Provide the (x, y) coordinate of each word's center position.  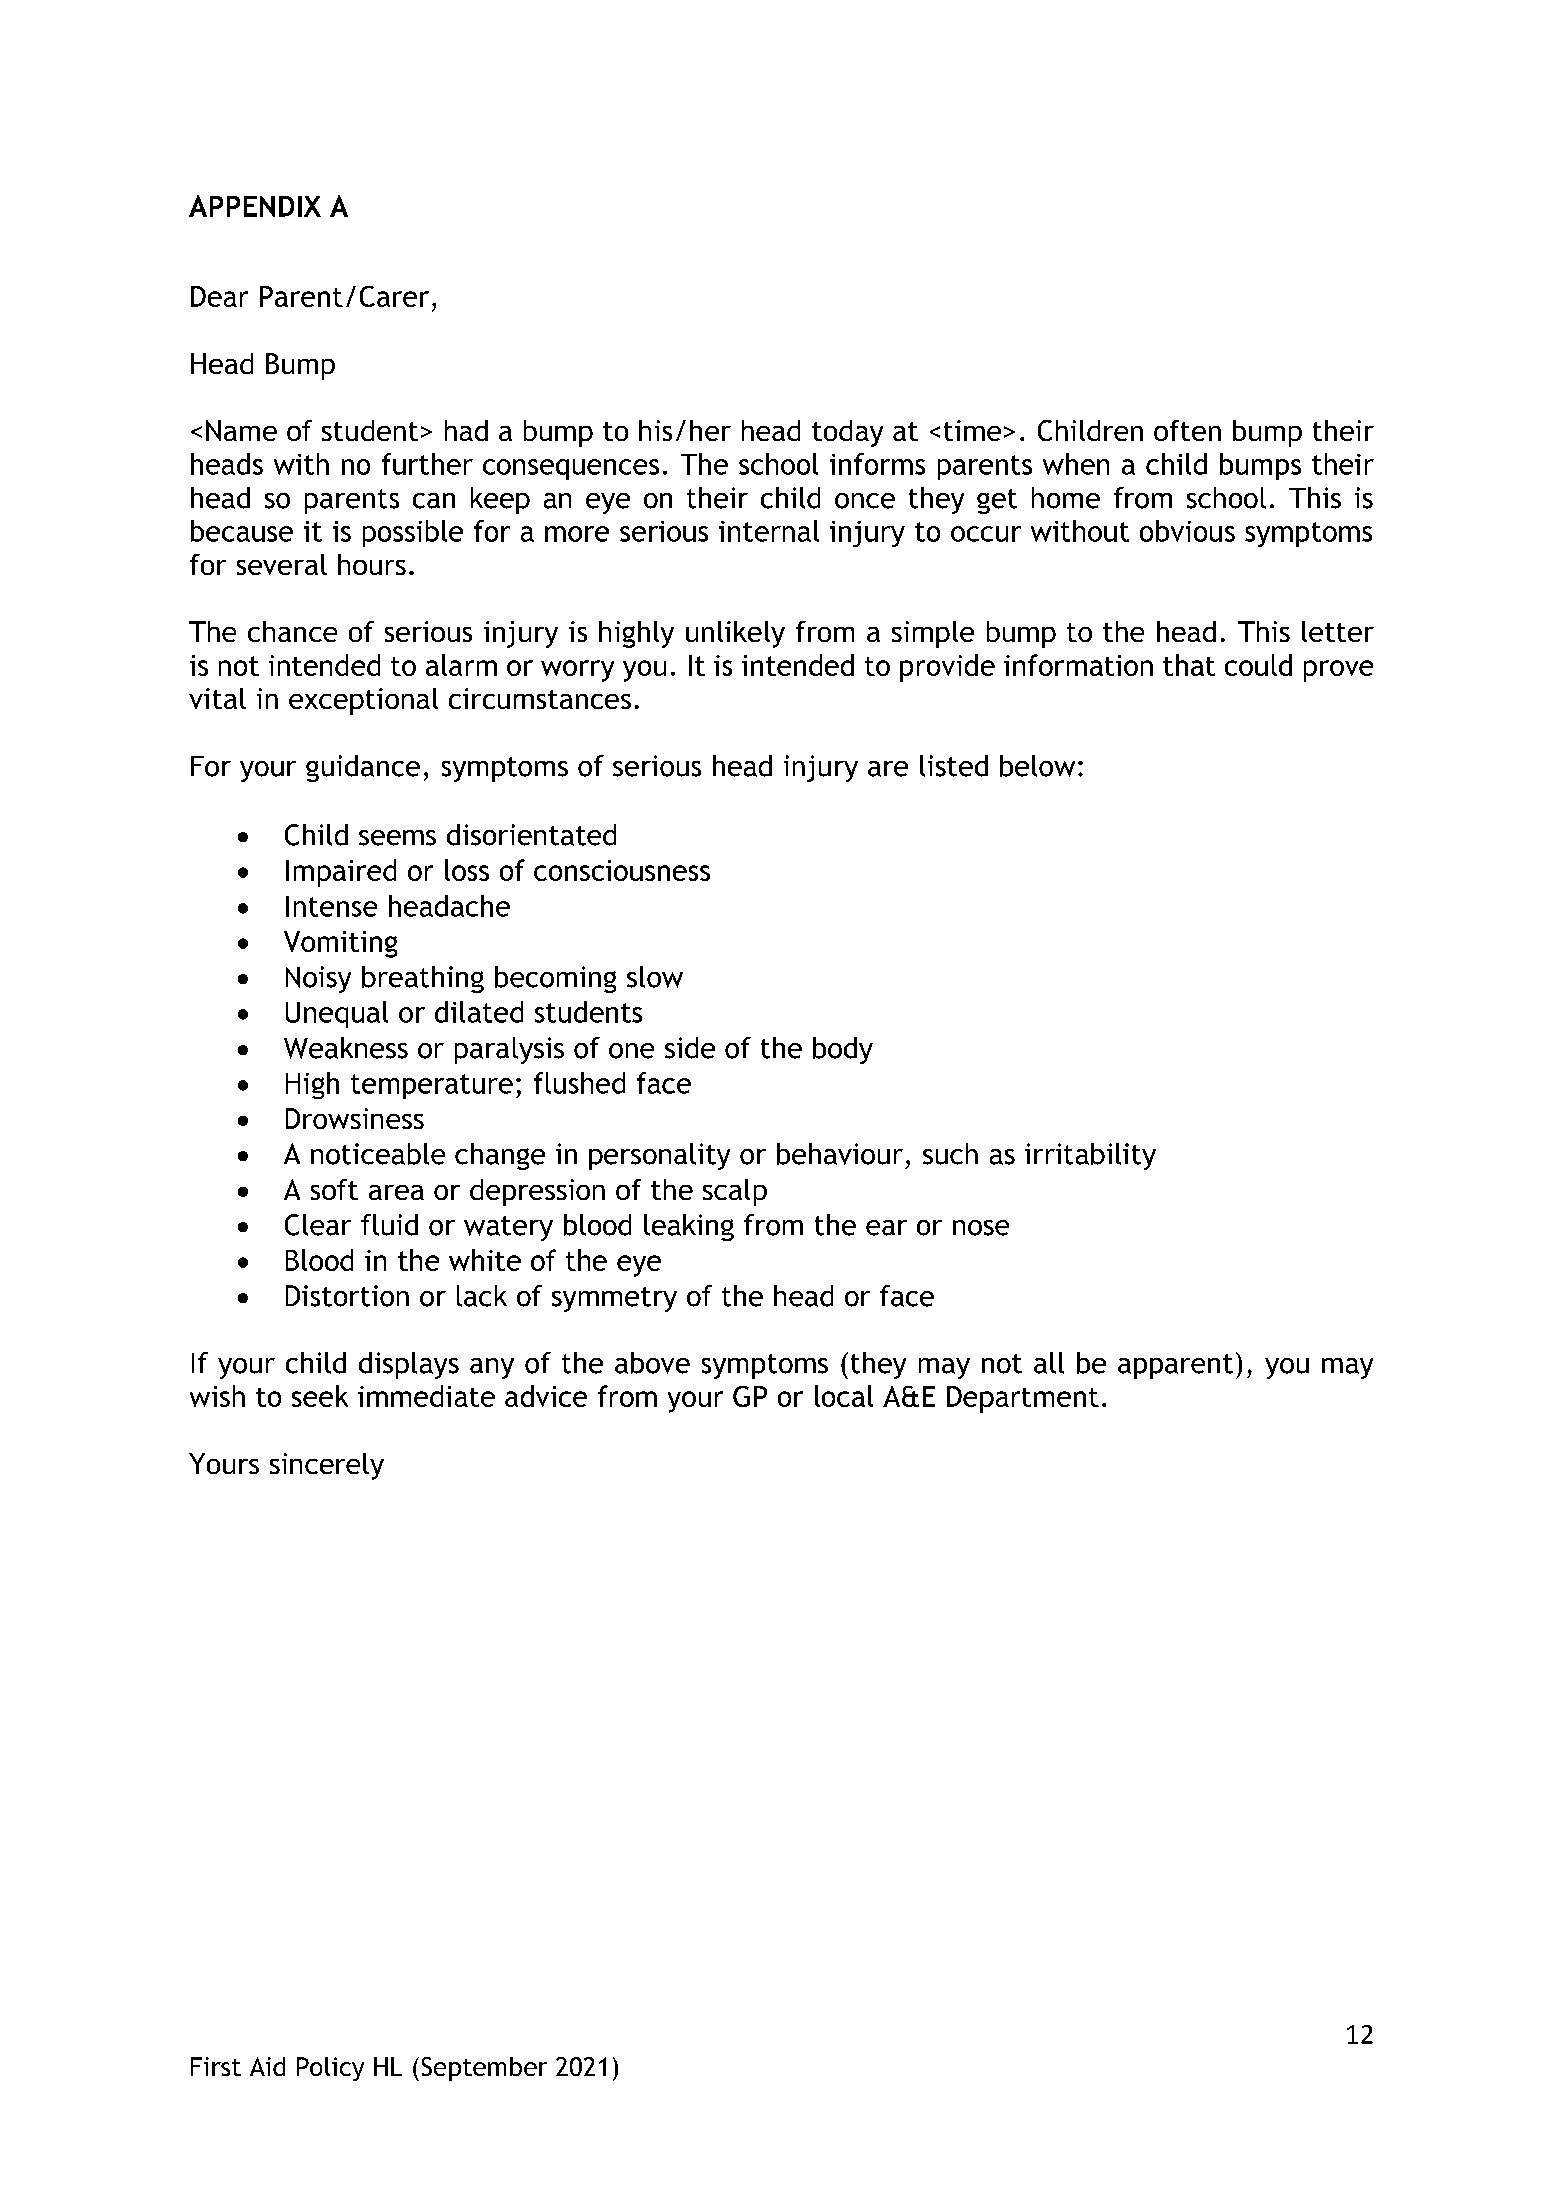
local (844, 1396)
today (847, 433)
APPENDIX (255, 206)
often (1187, 430)
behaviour (840, 1154)
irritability (1090, 1156)
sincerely (327, 1466)
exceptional (363, 701)
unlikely (735, 634)
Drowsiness (355, 1118)
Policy (330, 2069)
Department (1023, 1399)
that (1189, 665)
